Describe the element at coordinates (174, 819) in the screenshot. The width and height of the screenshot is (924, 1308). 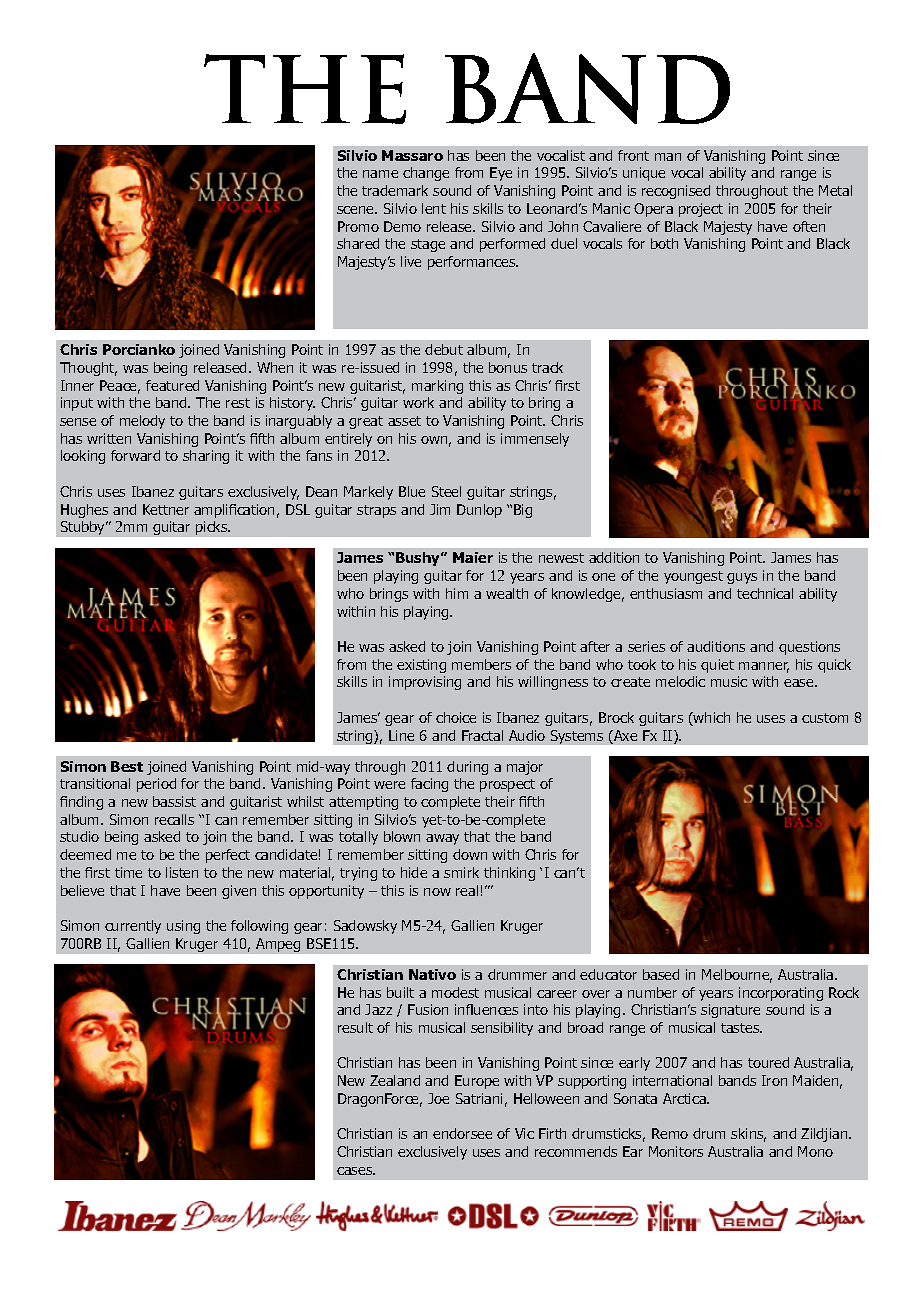
I see `recalls` at that location.
